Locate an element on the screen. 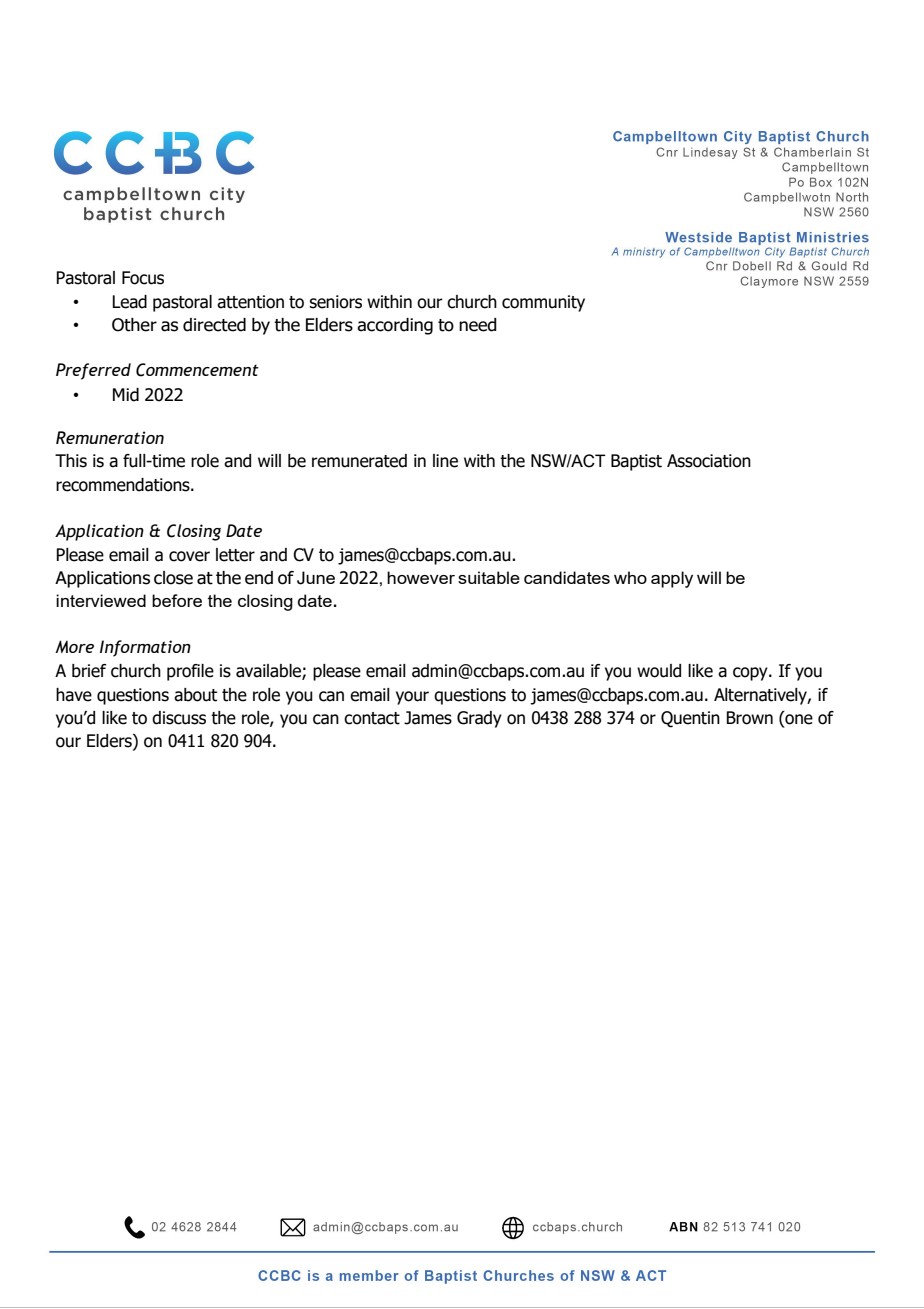 This screenshot has height=1309, width=924. discuss is located at coordinates (179, 718).
